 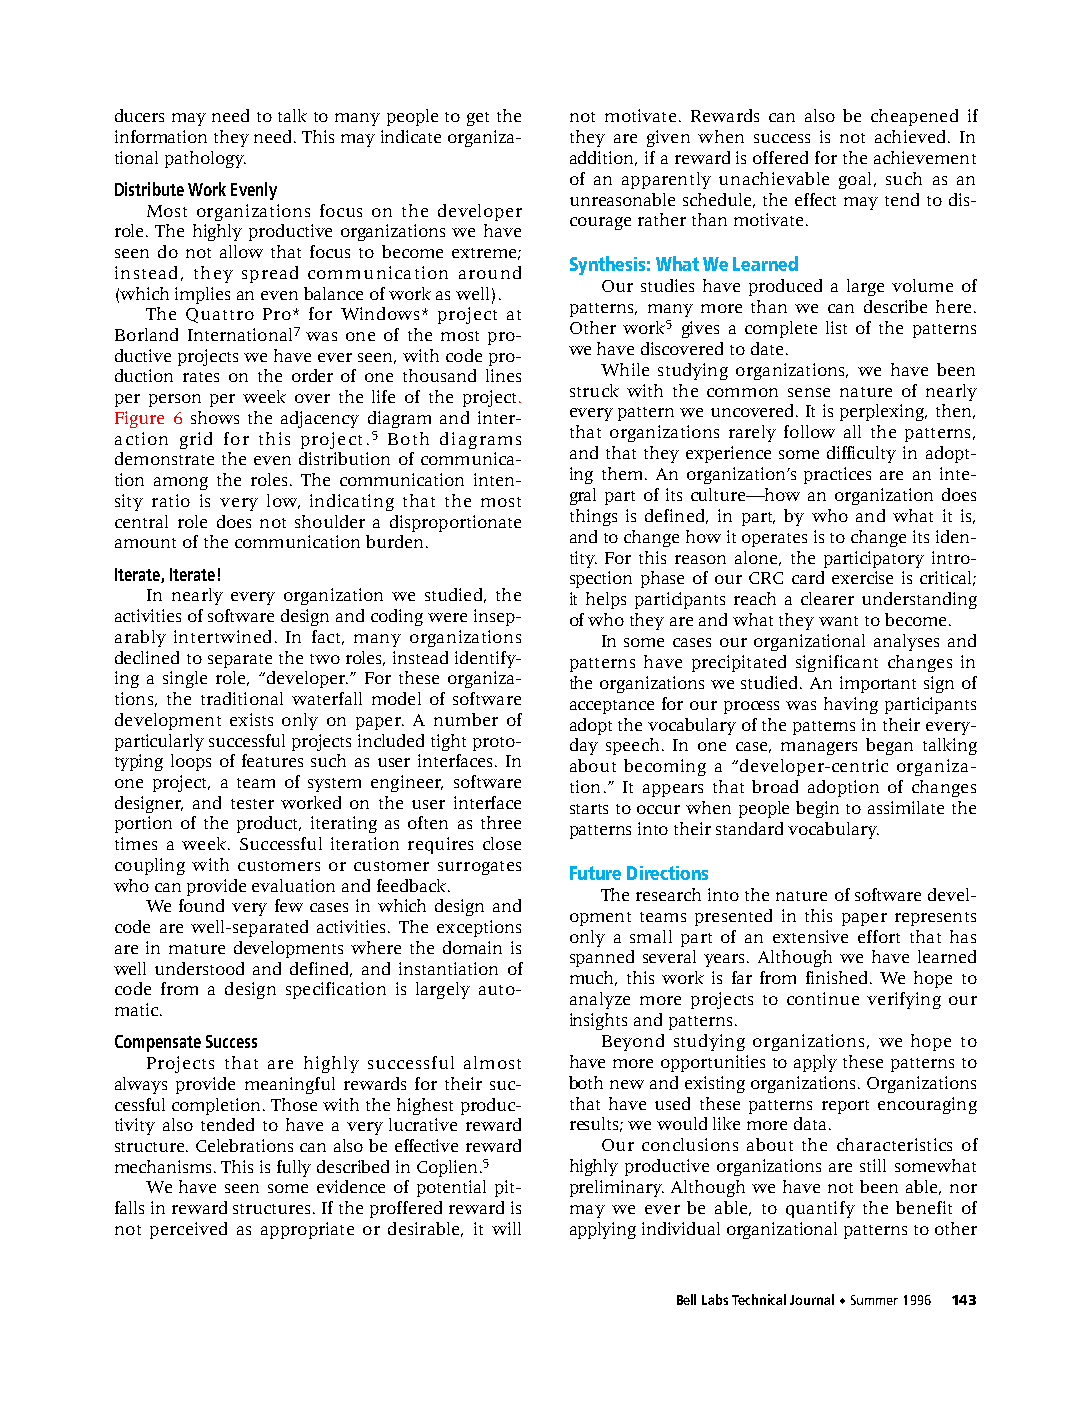 What do you see at coordinates (595, 873) in the screenshot?
I see `Future` at bounding box center [595, 873].
